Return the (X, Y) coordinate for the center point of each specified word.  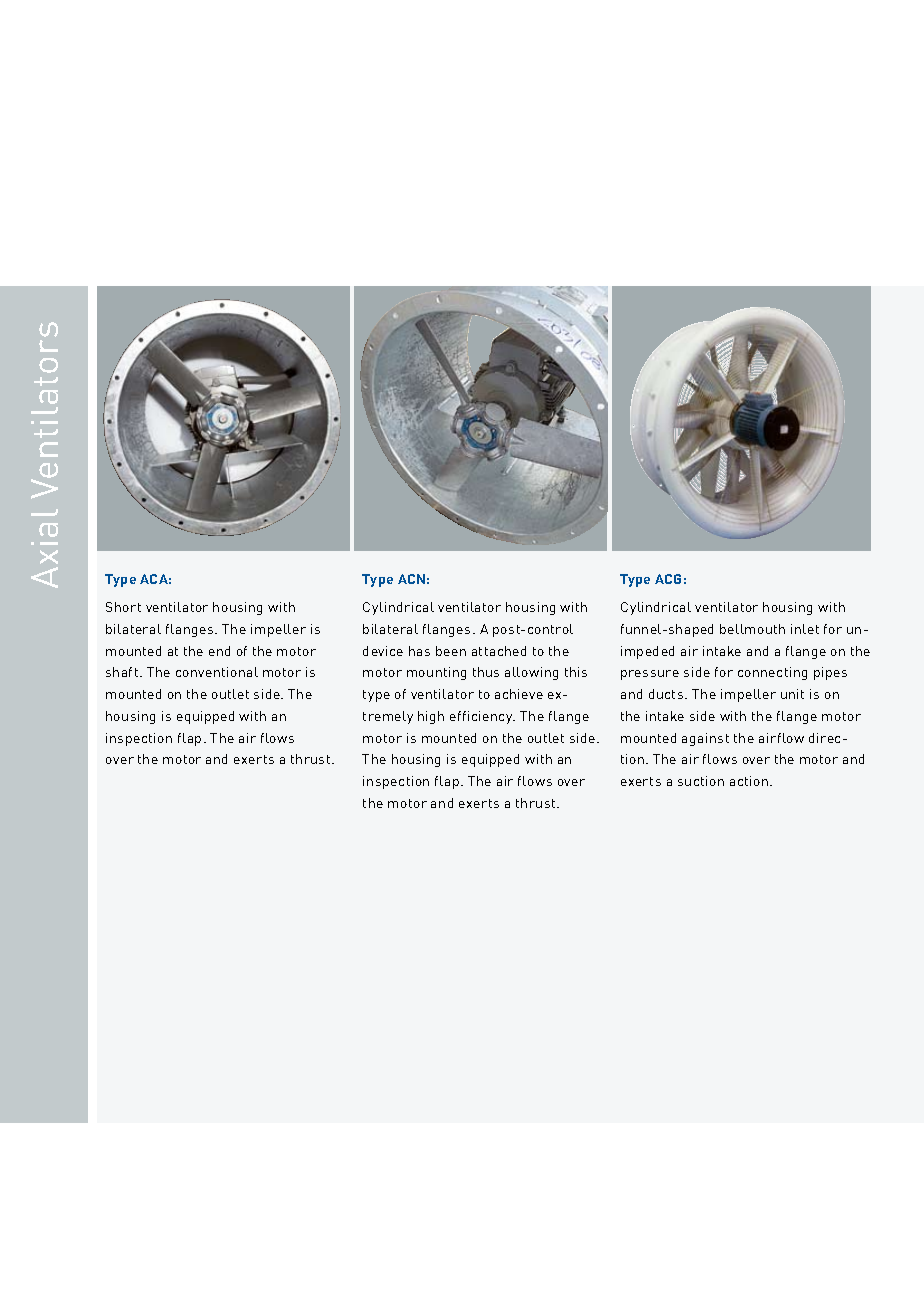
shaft (123, 672)
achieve (519, 694)
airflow (781, 738)
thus (486, 672)
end (219, 651)
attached (499, 651)
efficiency (482, 717)
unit (792, 694)
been (451, 651)
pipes (830, 673)
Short (123, 607)
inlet (805, 629)
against (705, 739)
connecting (772, 673)
